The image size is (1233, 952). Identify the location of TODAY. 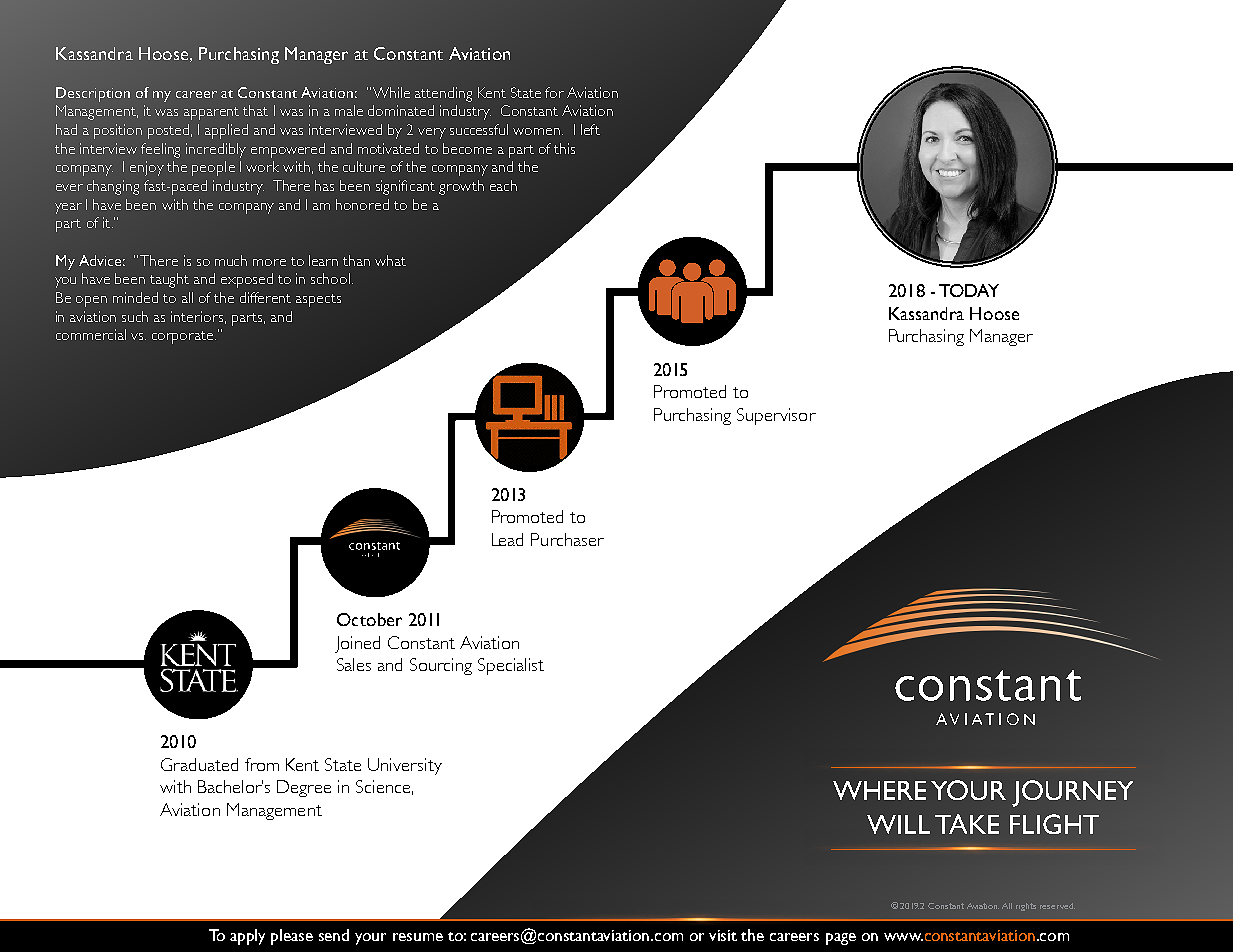
(969, 290).
